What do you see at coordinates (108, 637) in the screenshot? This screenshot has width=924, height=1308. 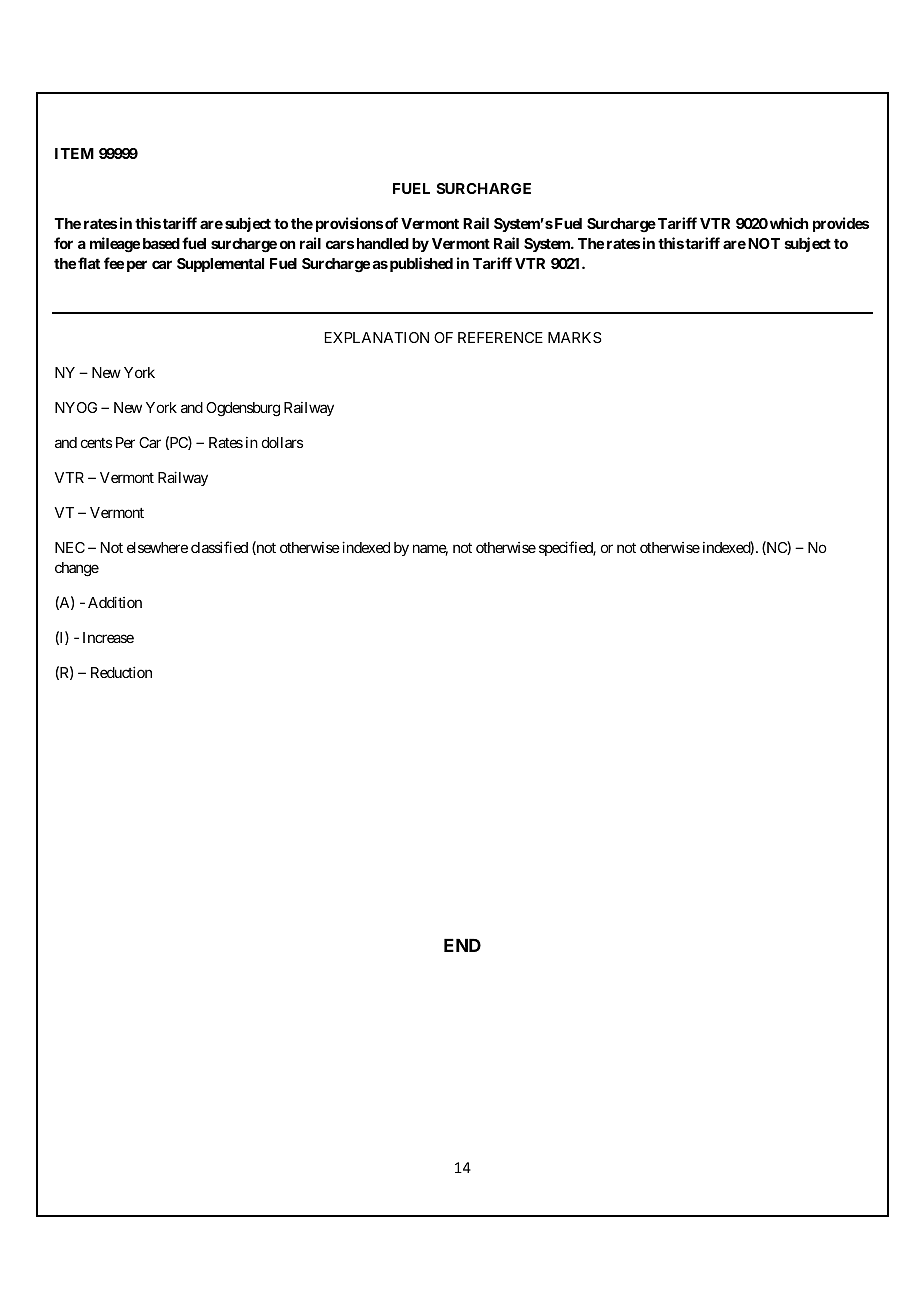 I see `Increase` at bounding box center [108, 637].
